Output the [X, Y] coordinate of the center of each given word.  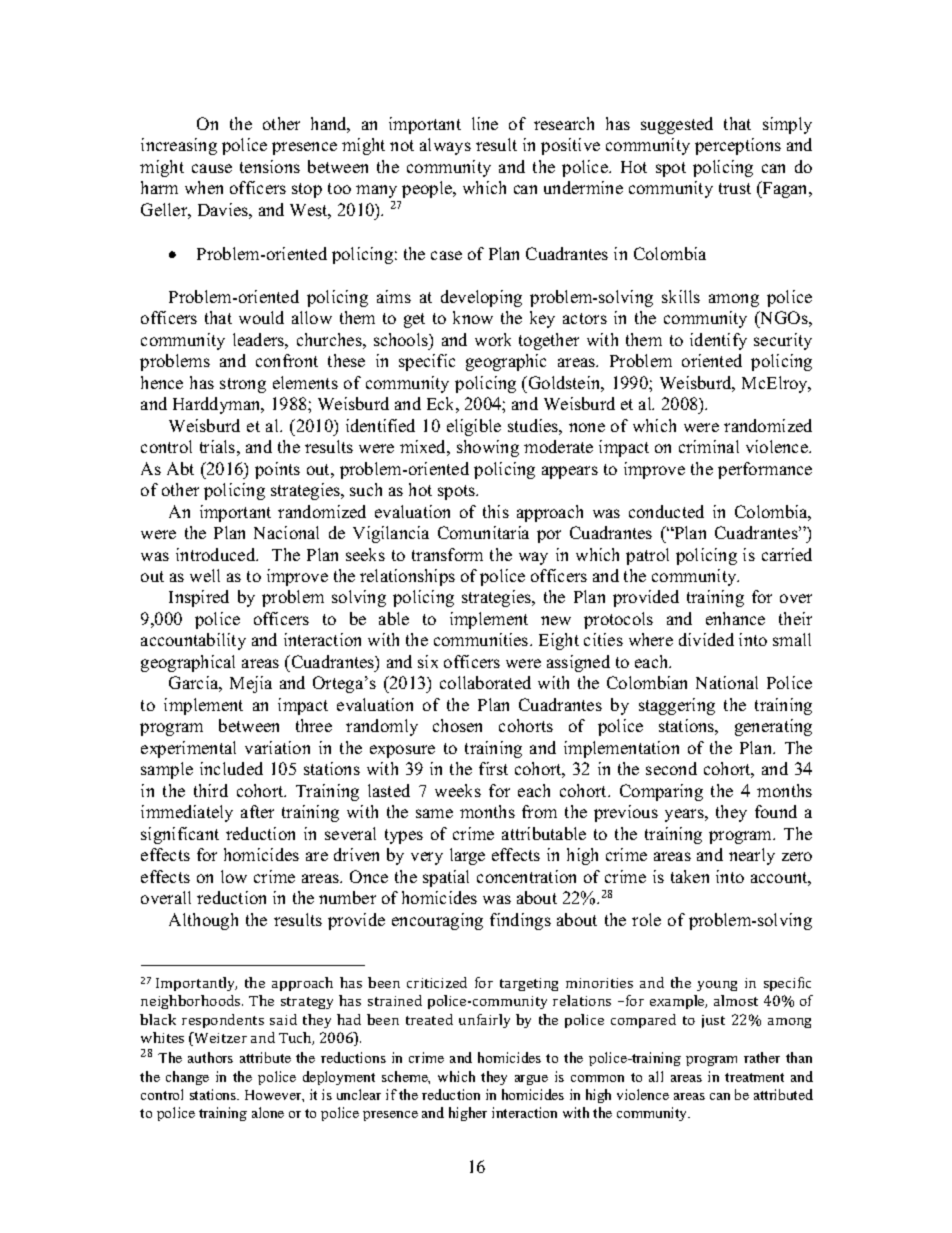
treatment [754, 1077]
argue [531, 1080]
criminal [709, 446]
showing [488, 448]
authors [210, 1057]
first [493, 768]
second [671, 768]
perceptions [738, 146]
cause [212, 168]
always [445, 146]
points [277, 470]
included [231, 768]
